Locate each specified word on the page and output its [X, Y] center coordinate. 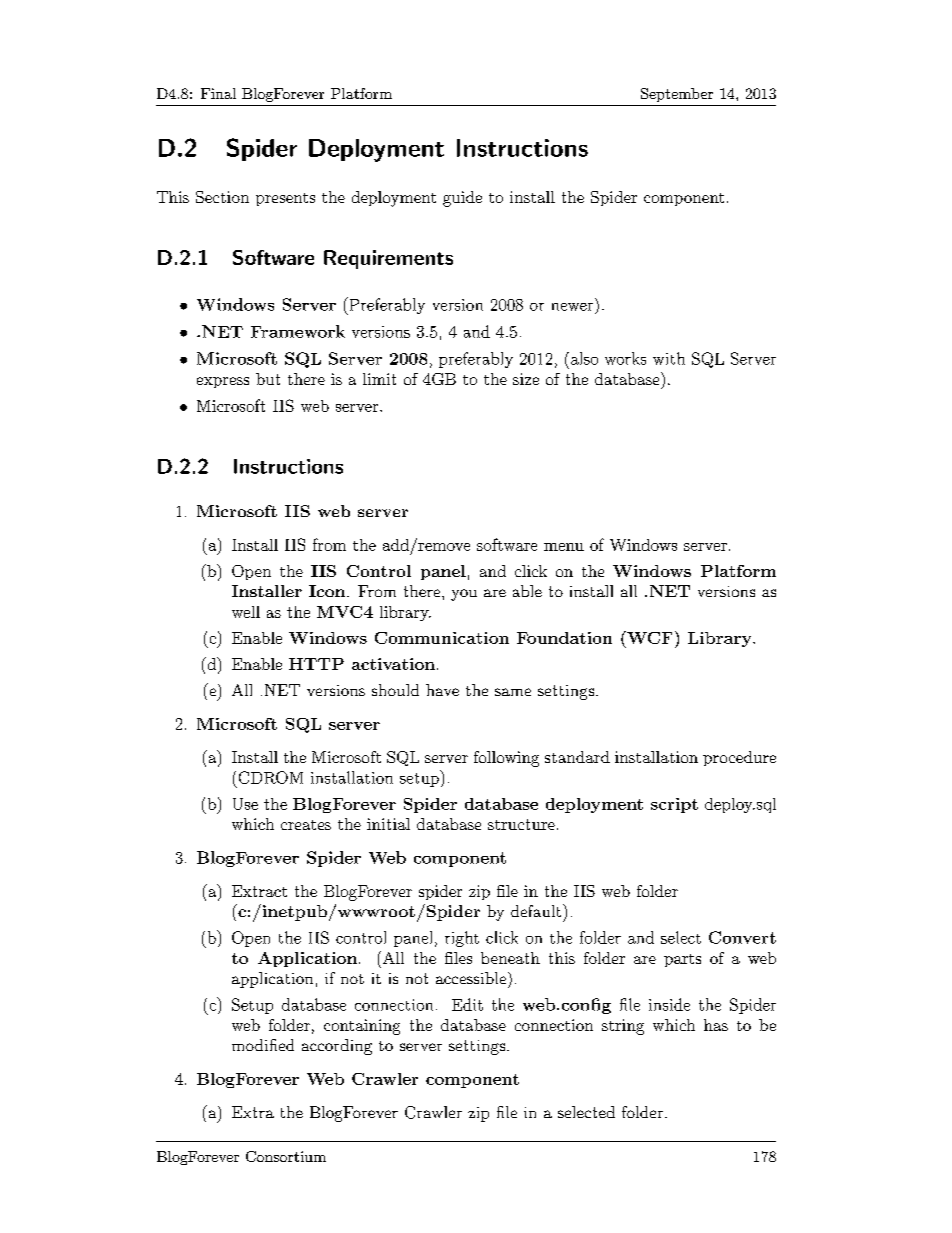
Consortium [286, 1156]
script [674, 805]
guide [462, 199]
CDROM [271, 777]
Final [218, 93]
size [526, 379]
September [677, 95]
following [506, 759]
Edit [467, 1004]
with [669, 358]
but [268, 379]
